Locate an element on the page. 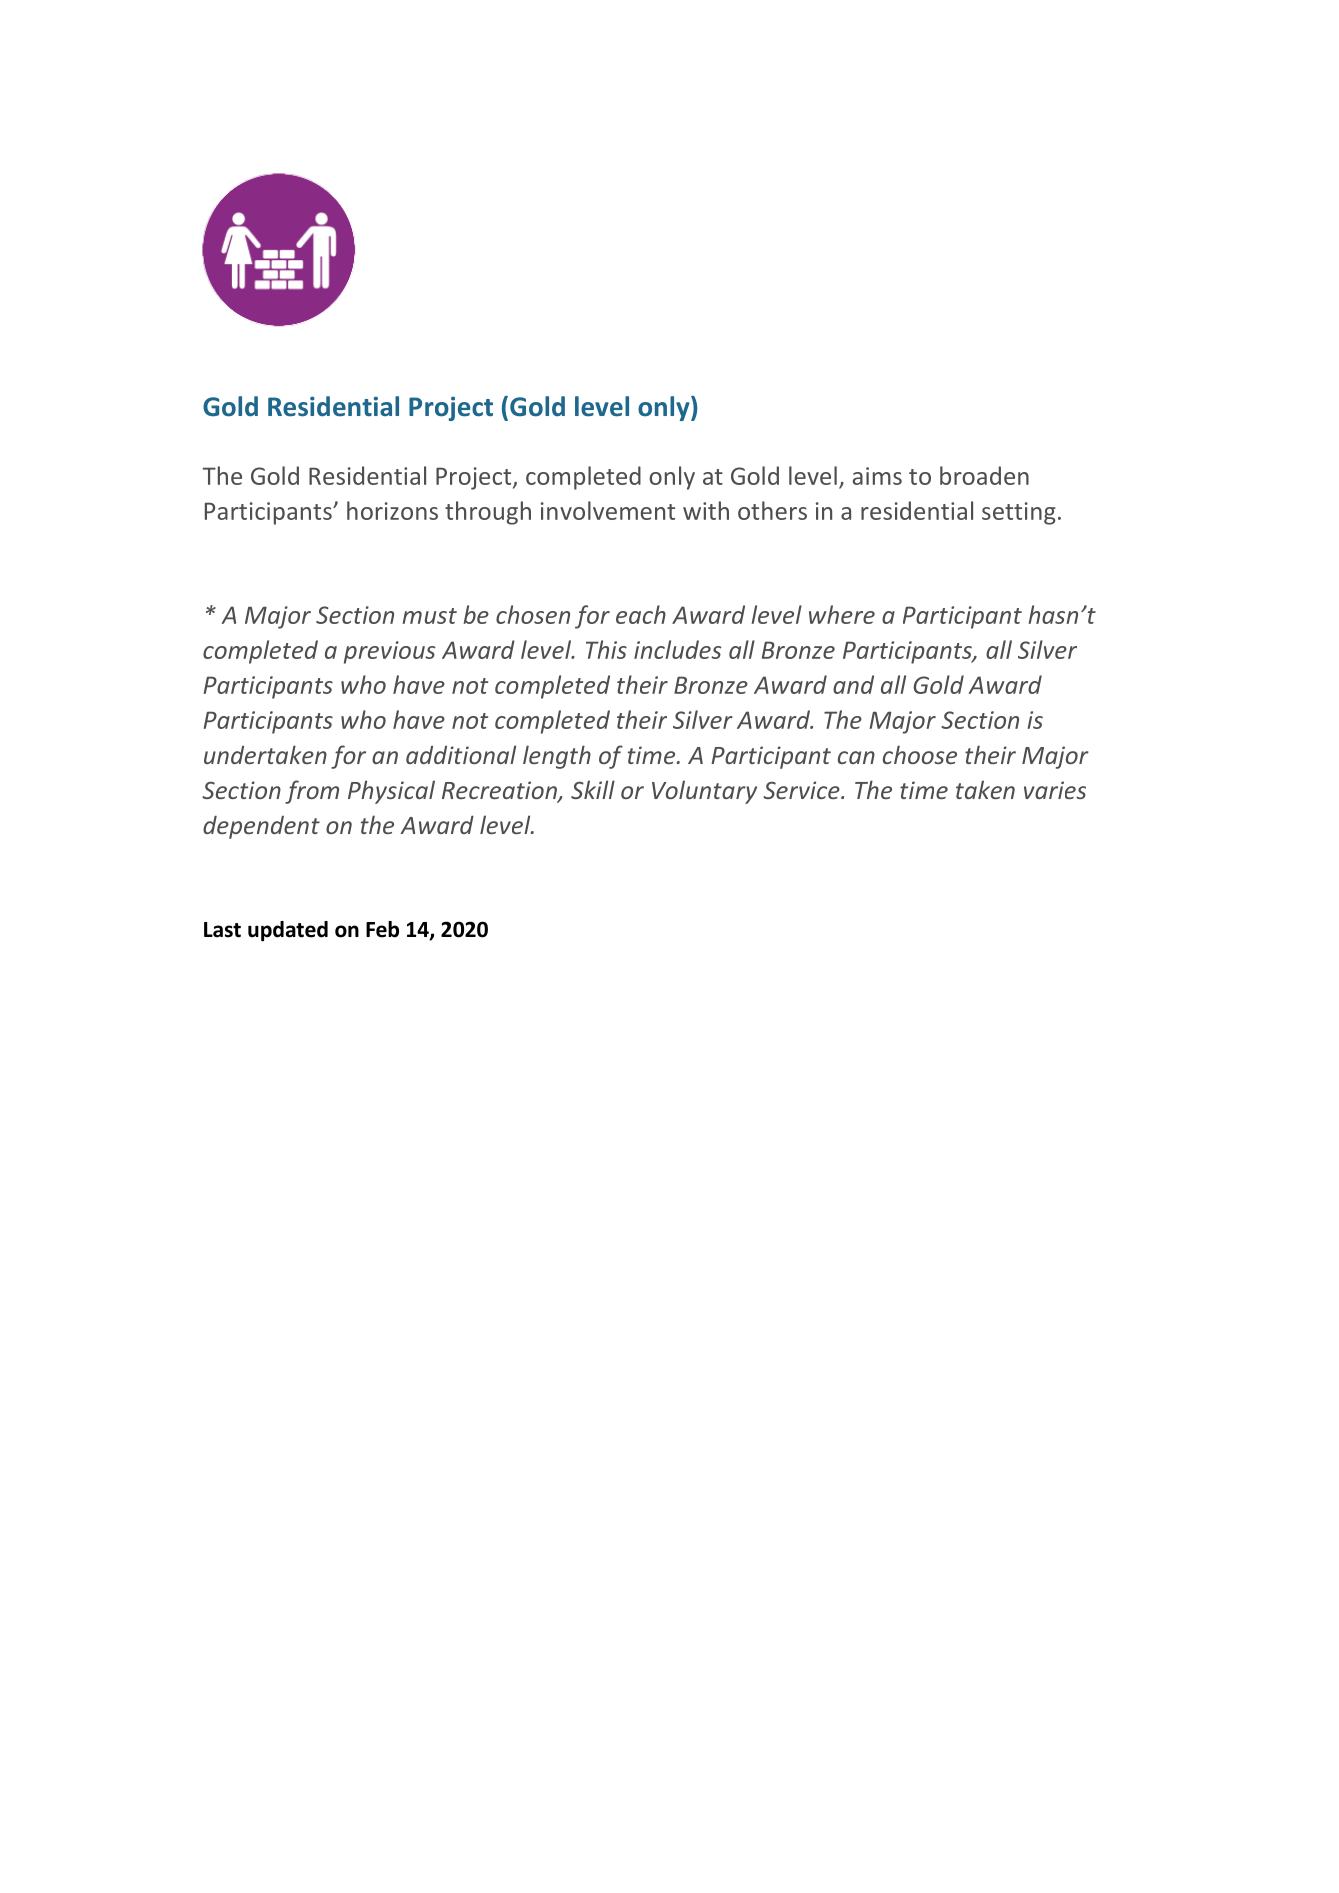  Feb is located at coordinates (382, 929).
